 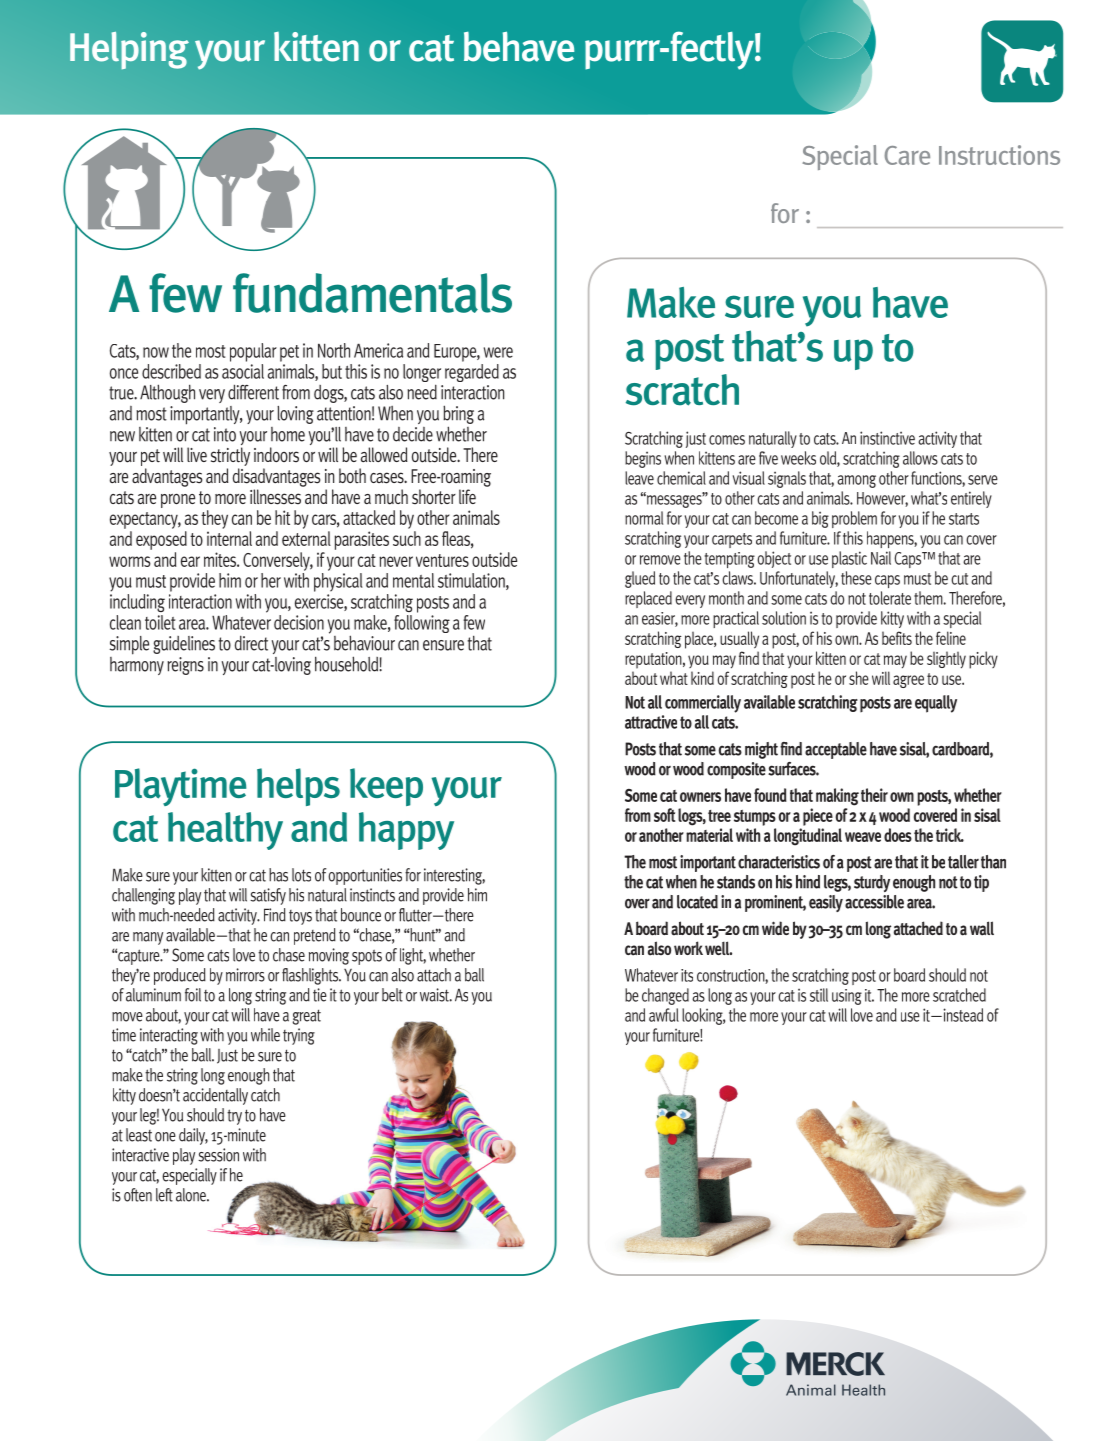 What do you see at coordinates (907, 155) in the screenshot?
I see `Care` at bounding box center [907, 155].
